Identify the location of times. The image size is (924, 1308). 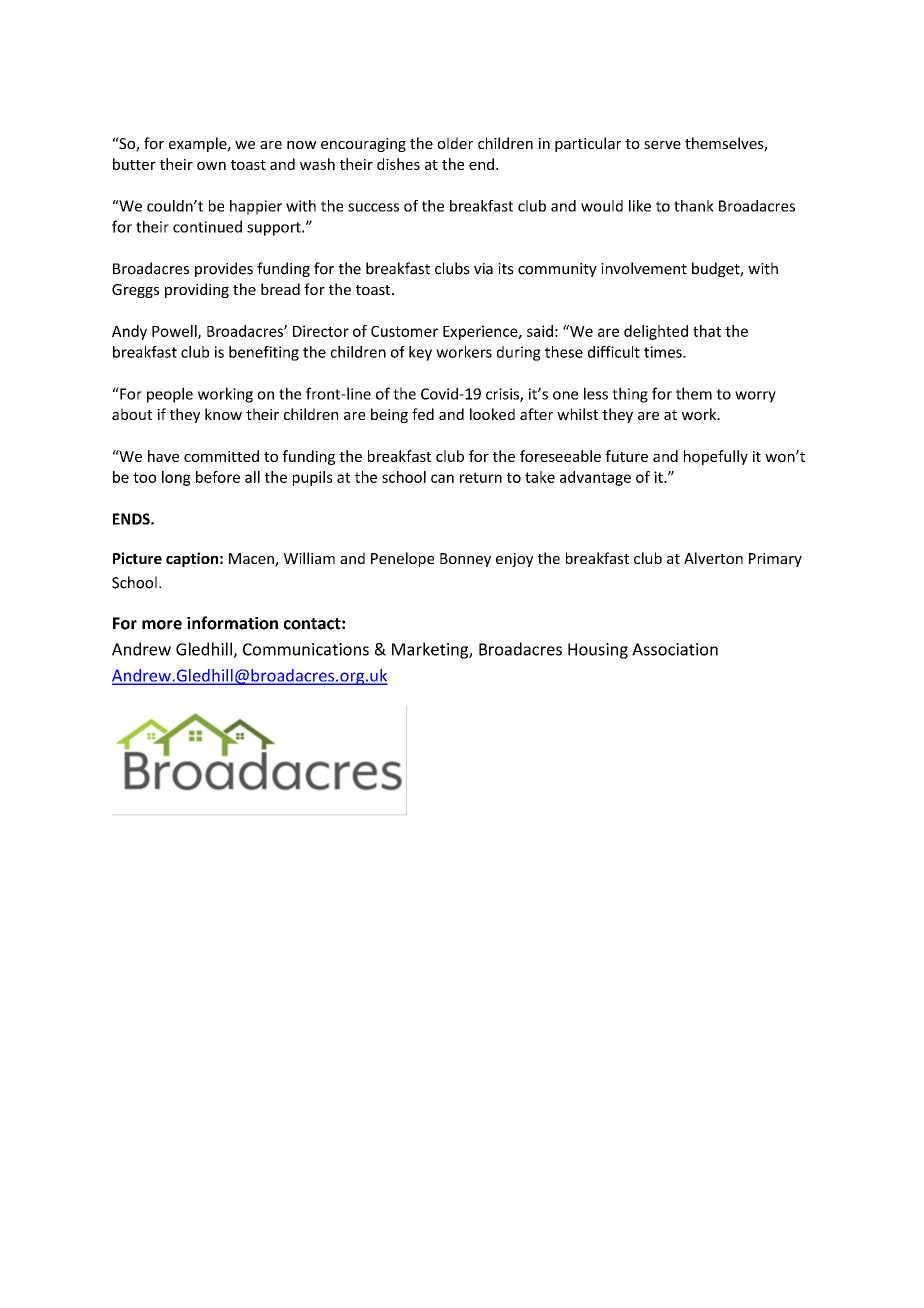
(664, 352).
